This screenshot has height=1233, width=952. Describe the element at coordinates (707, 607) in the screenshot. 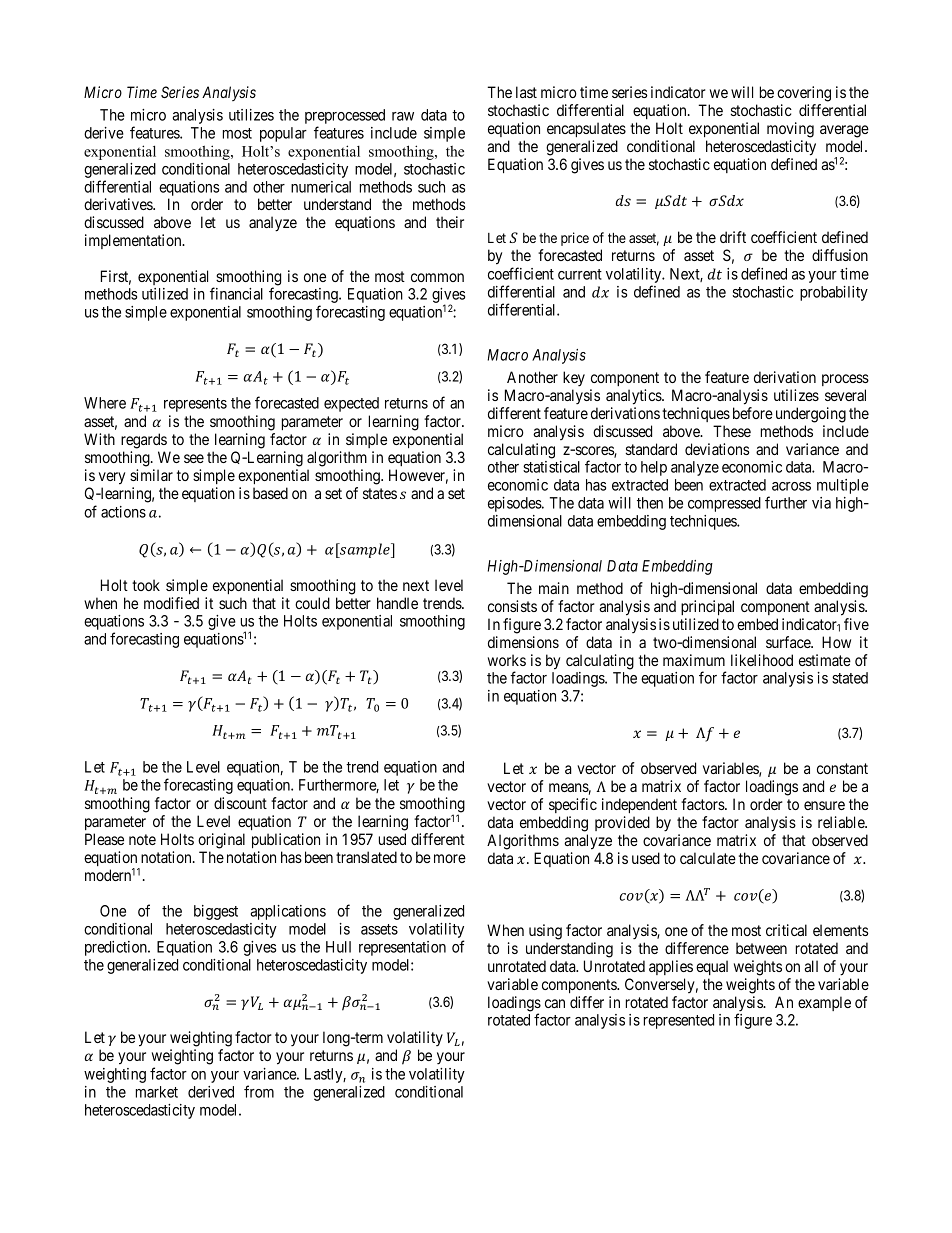

I see `principal` at that location.
